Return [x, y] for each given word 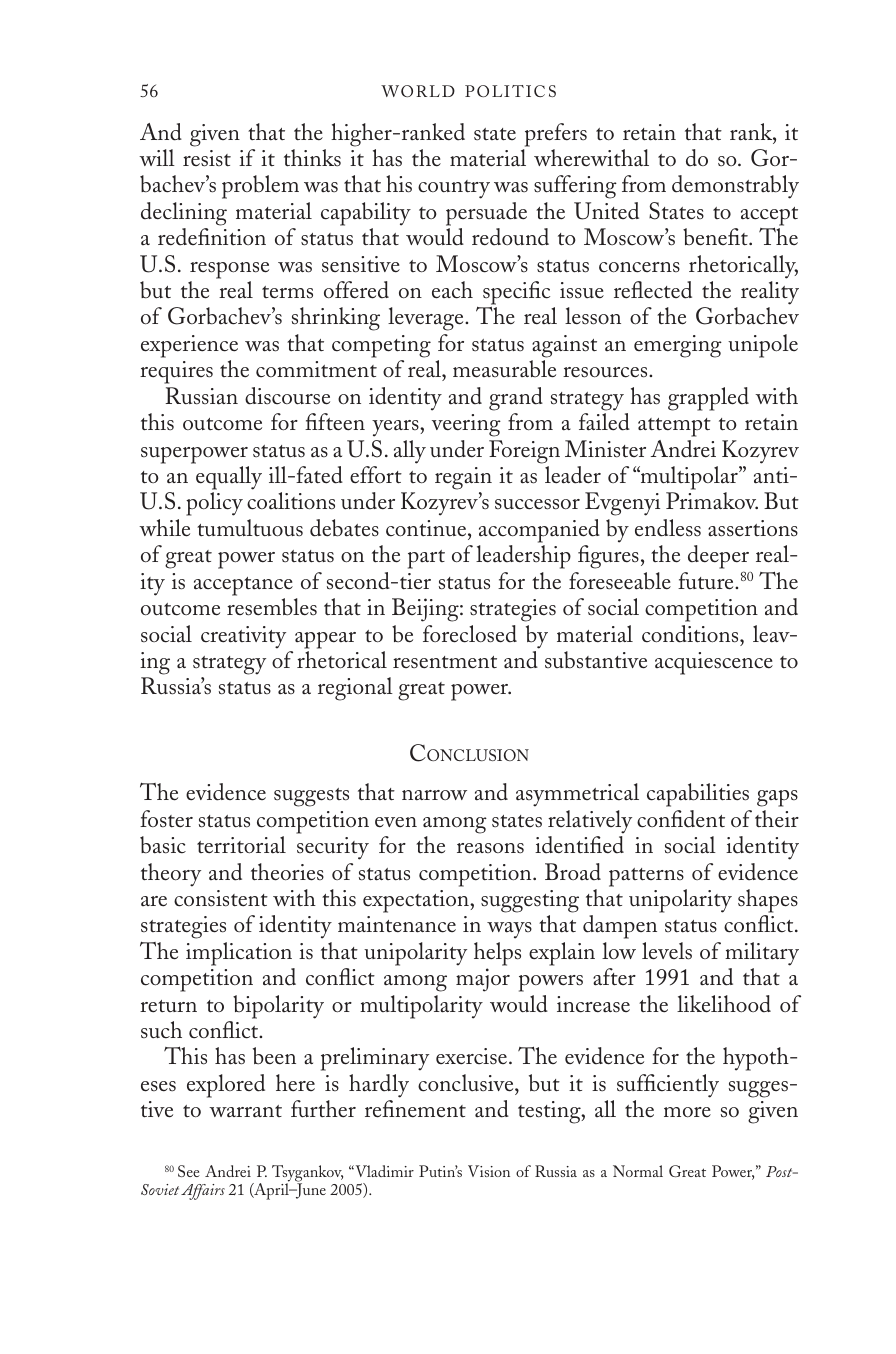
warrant [245, 1111]
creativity [243, 637]
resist [207, 158]
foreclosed [470, 634]
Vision [489, 1171]
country [454, 189]
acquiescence [714, 663]
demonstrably [735, 187]
